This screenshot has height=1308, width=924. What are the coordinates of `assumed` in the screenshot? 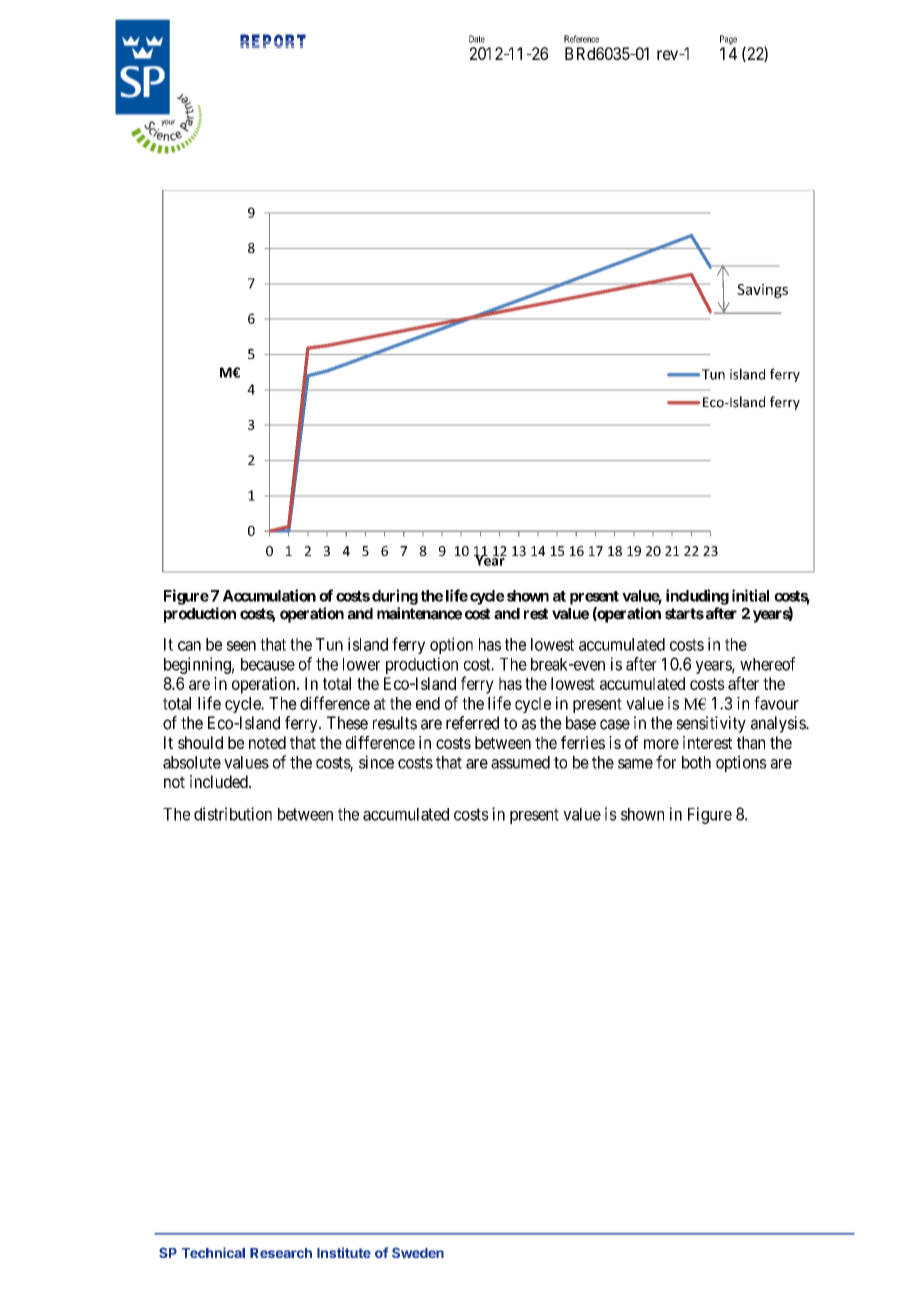 It's located at (520, 762).
